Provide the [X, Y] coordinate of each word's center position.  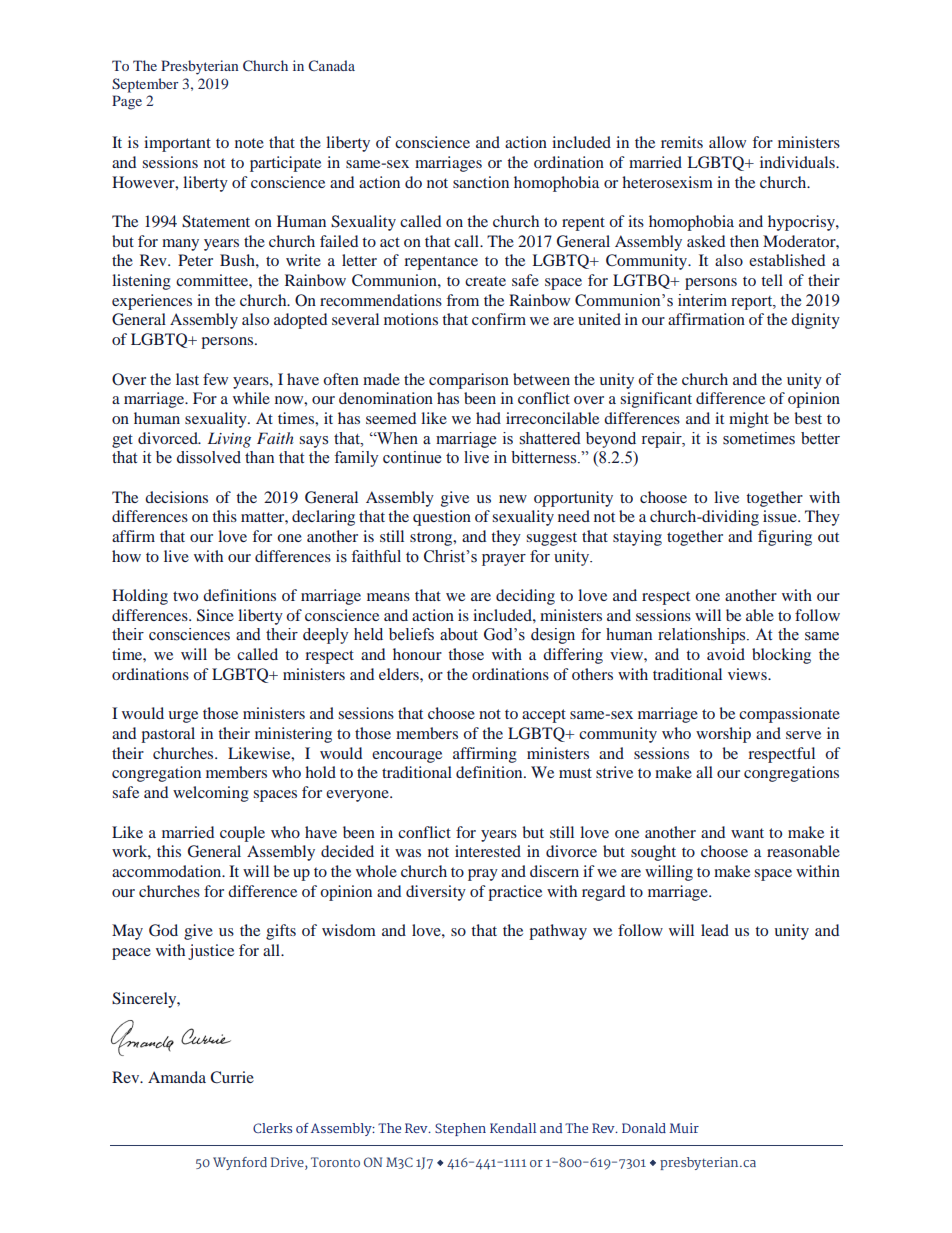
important [177, 144]
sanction [481, 182]
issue [781, 516]
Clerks [272, 1128]
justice [211, 952]
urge [183, 717]
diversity [436, 893]
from [463, 300]
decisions [176, 497]
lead [715, 930]
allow [727, 142]
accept [544, 716]
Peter [195, 260]
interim [702, 300]
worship [723, 735]
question [442, 518]
